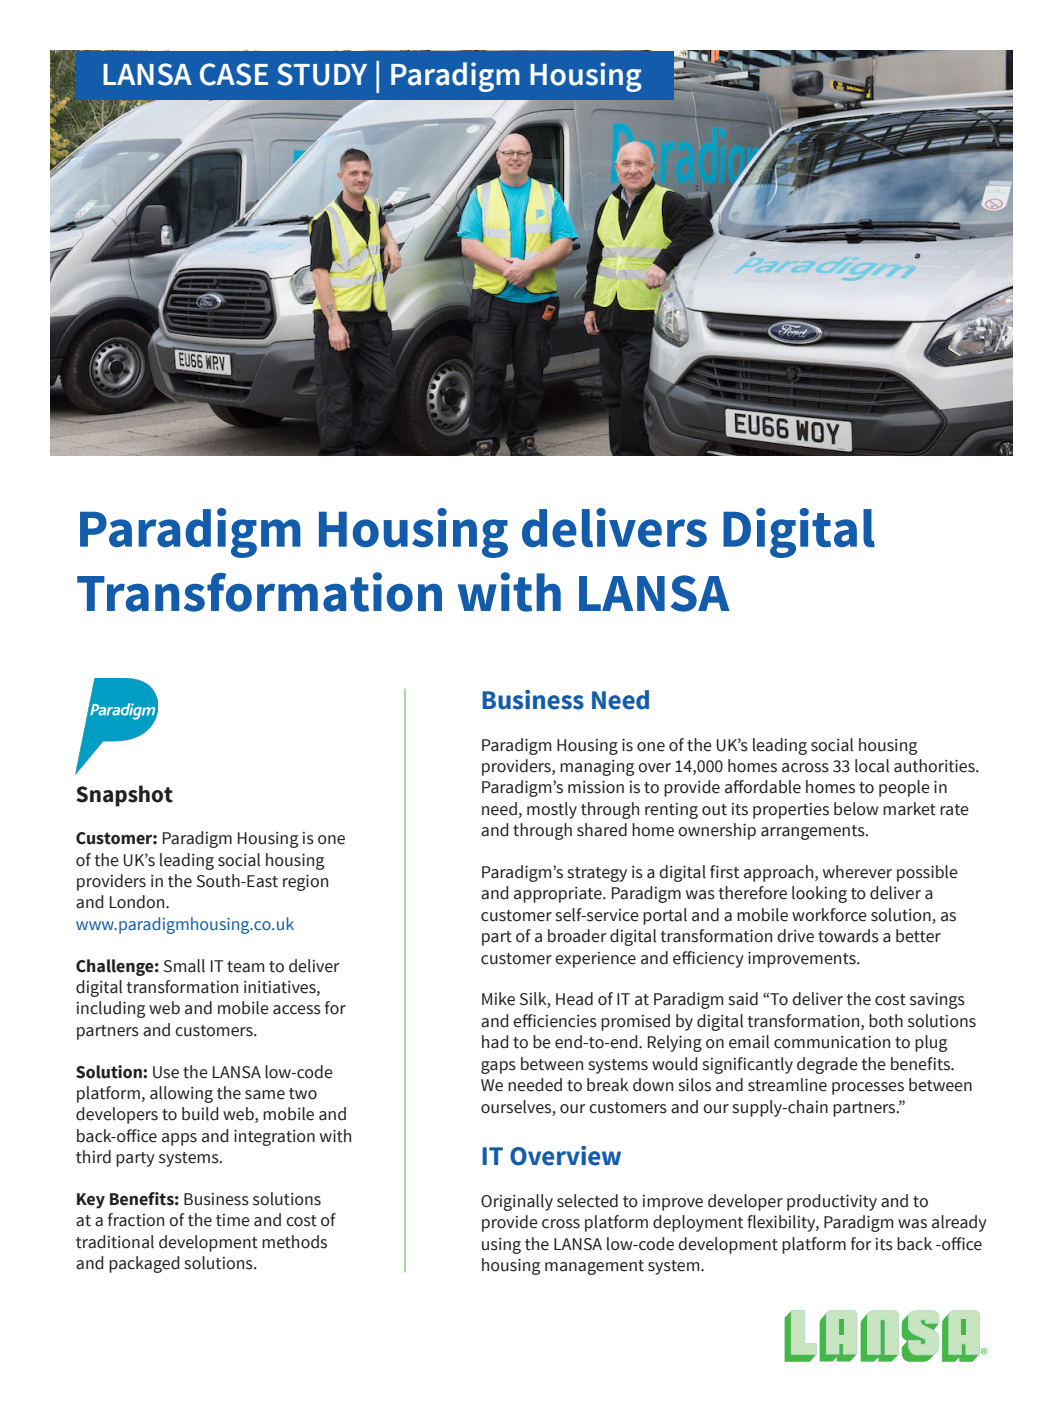 The width and height of the page is (1063, 1413). I want to click on appropriate, so click(559, 895).
